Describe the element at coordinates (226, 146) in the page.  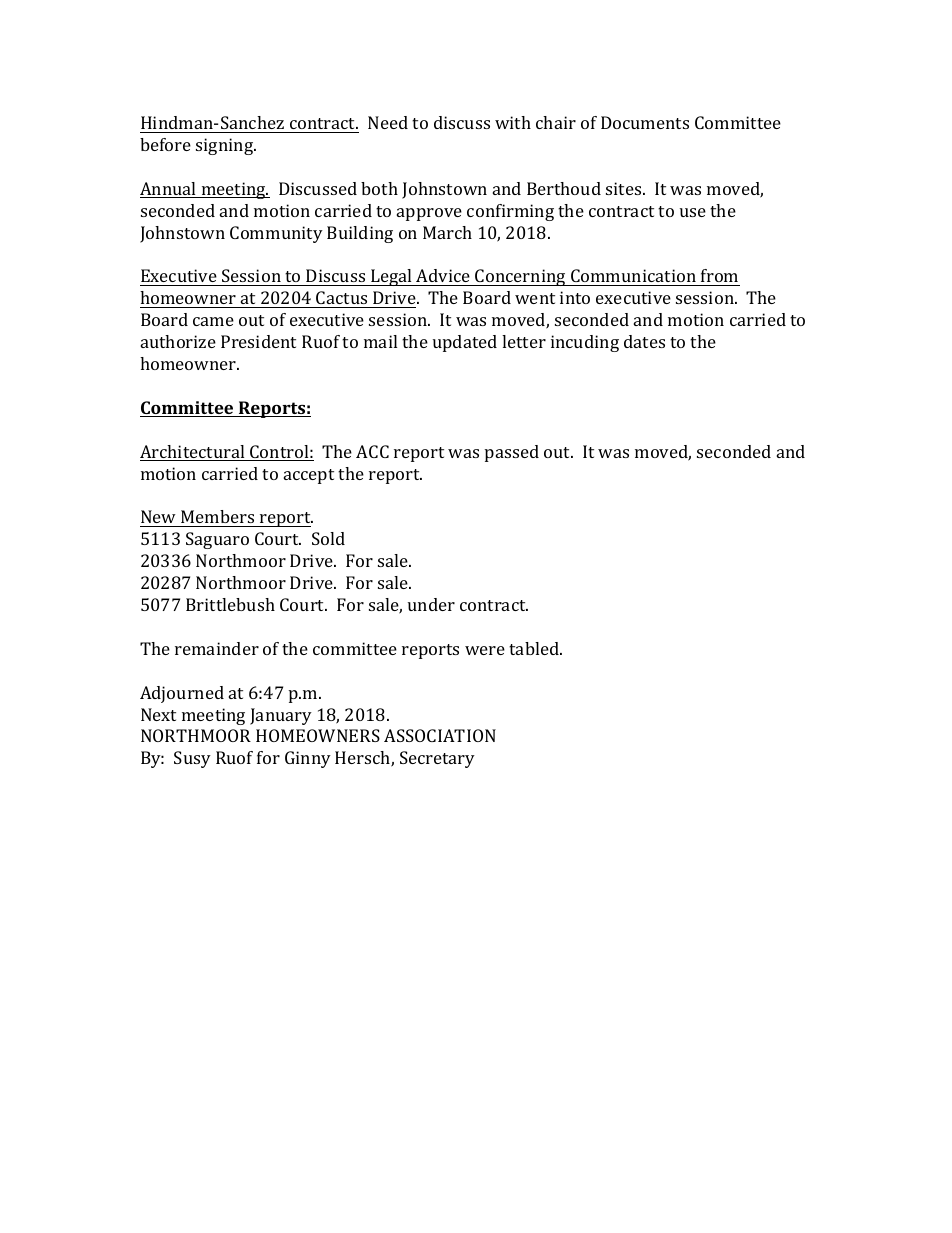
I see `signing` at that location.
